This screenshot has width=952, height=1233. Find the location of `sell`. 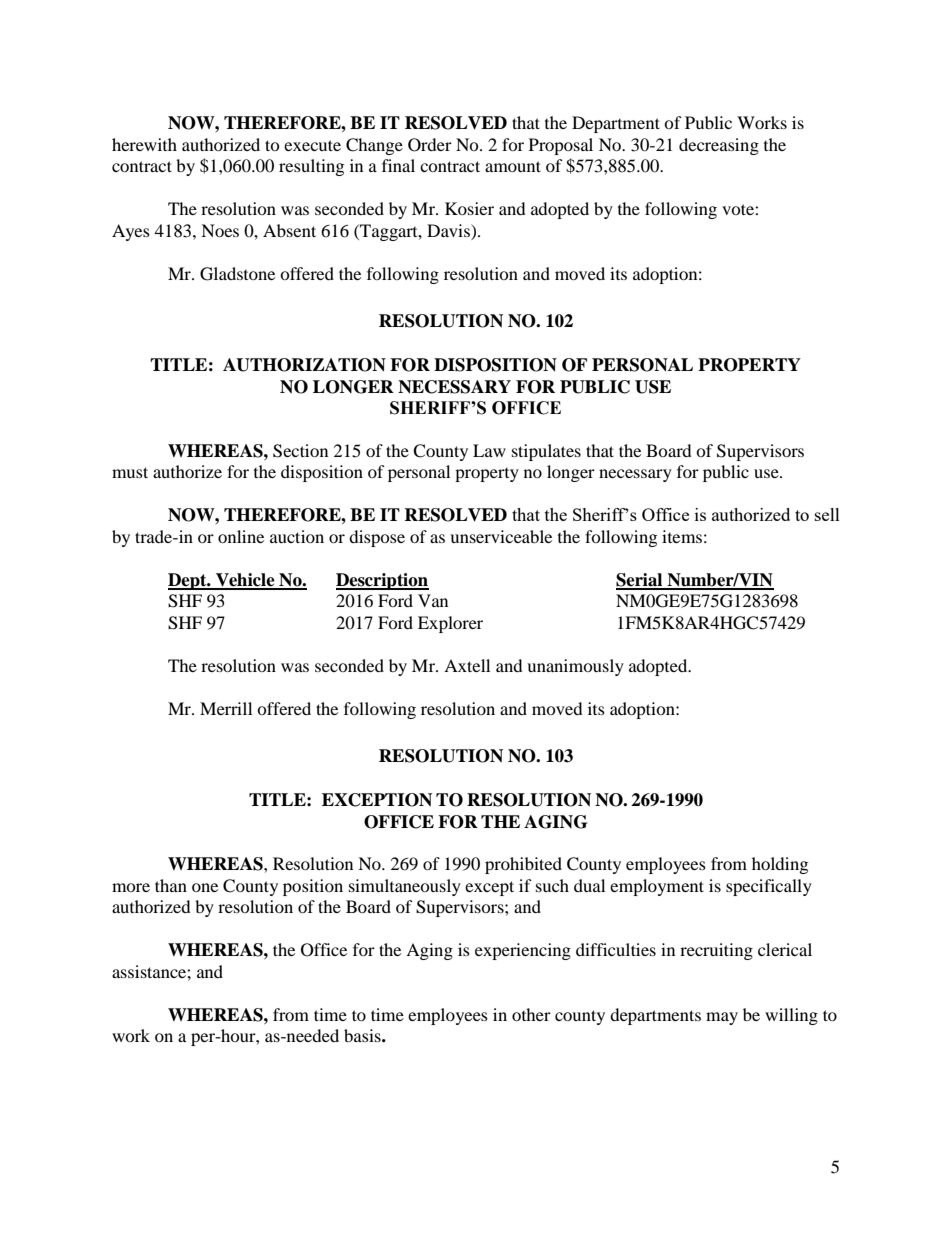

sell is located at coordinates (827, 514).
